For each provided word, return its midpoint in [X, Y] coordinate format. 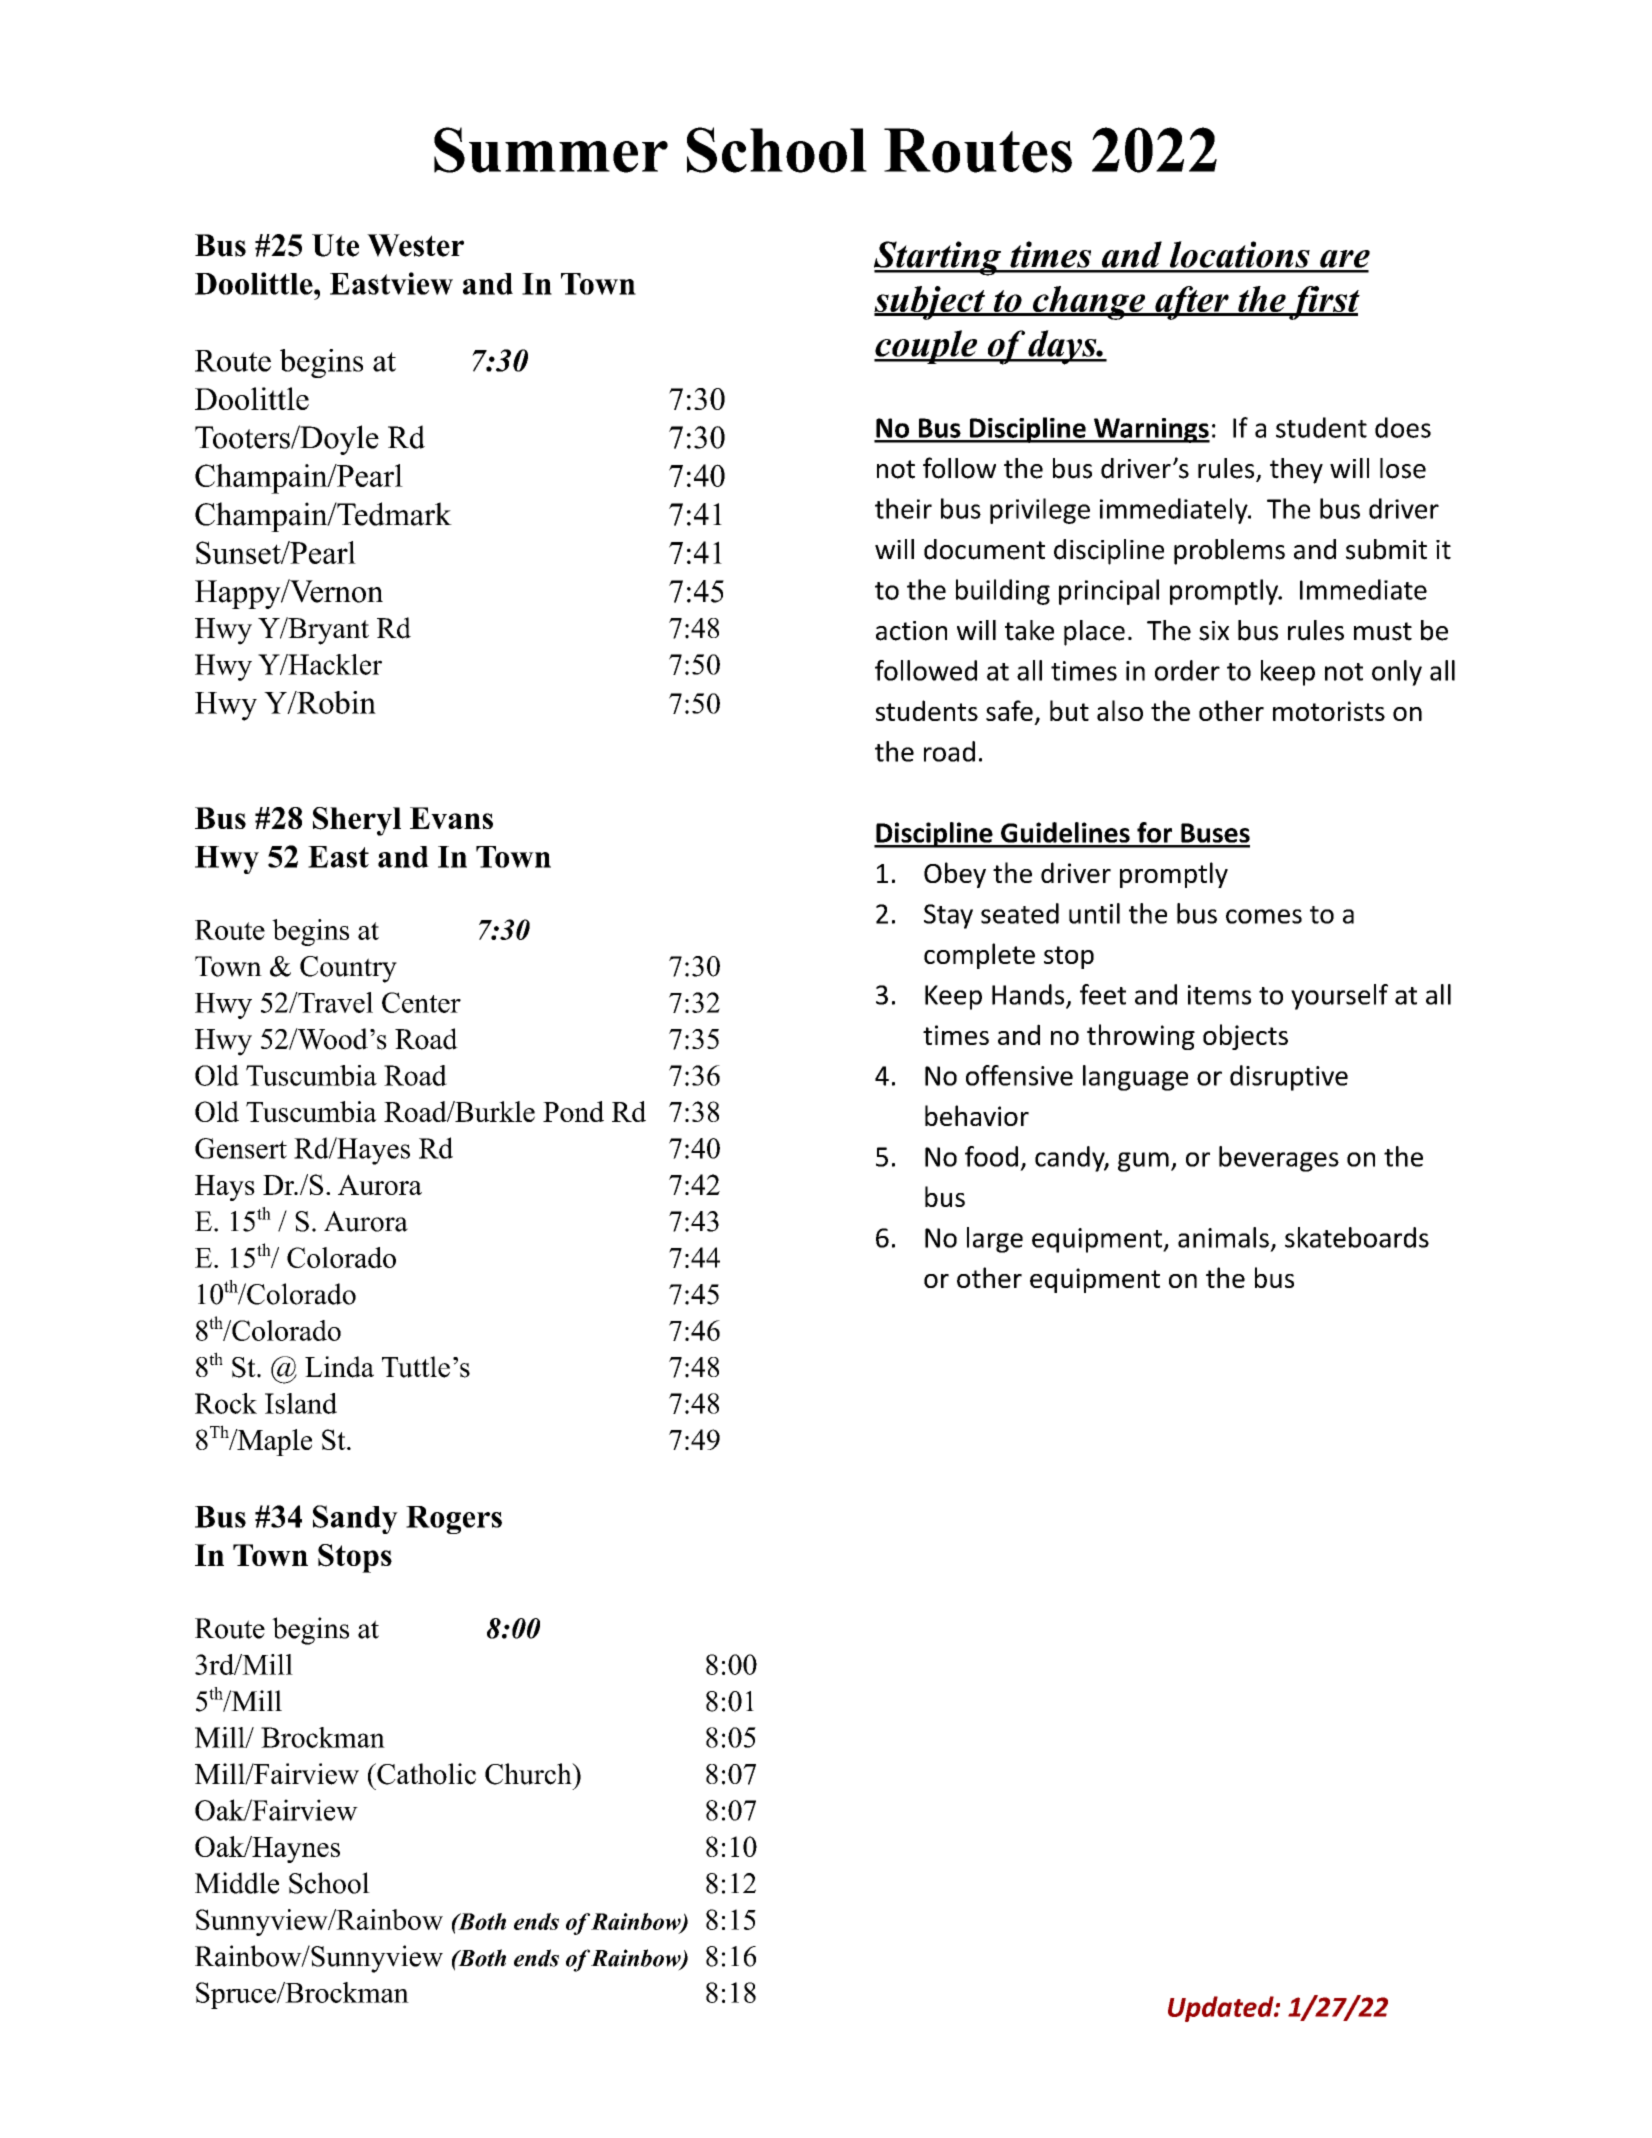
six [1214, 631]
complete [979, 956]
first [1323, 303]
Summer [551, 150]
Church [529, 1774]
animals [1223, 1237]
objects [1245, 1037]
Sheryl [357, 821]
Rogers [454, 1520]
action [911, 631]
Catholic [425, 1774]
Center [421, 1002]
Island [301, 1403]
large [995, 1240]
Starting [939, 258]
